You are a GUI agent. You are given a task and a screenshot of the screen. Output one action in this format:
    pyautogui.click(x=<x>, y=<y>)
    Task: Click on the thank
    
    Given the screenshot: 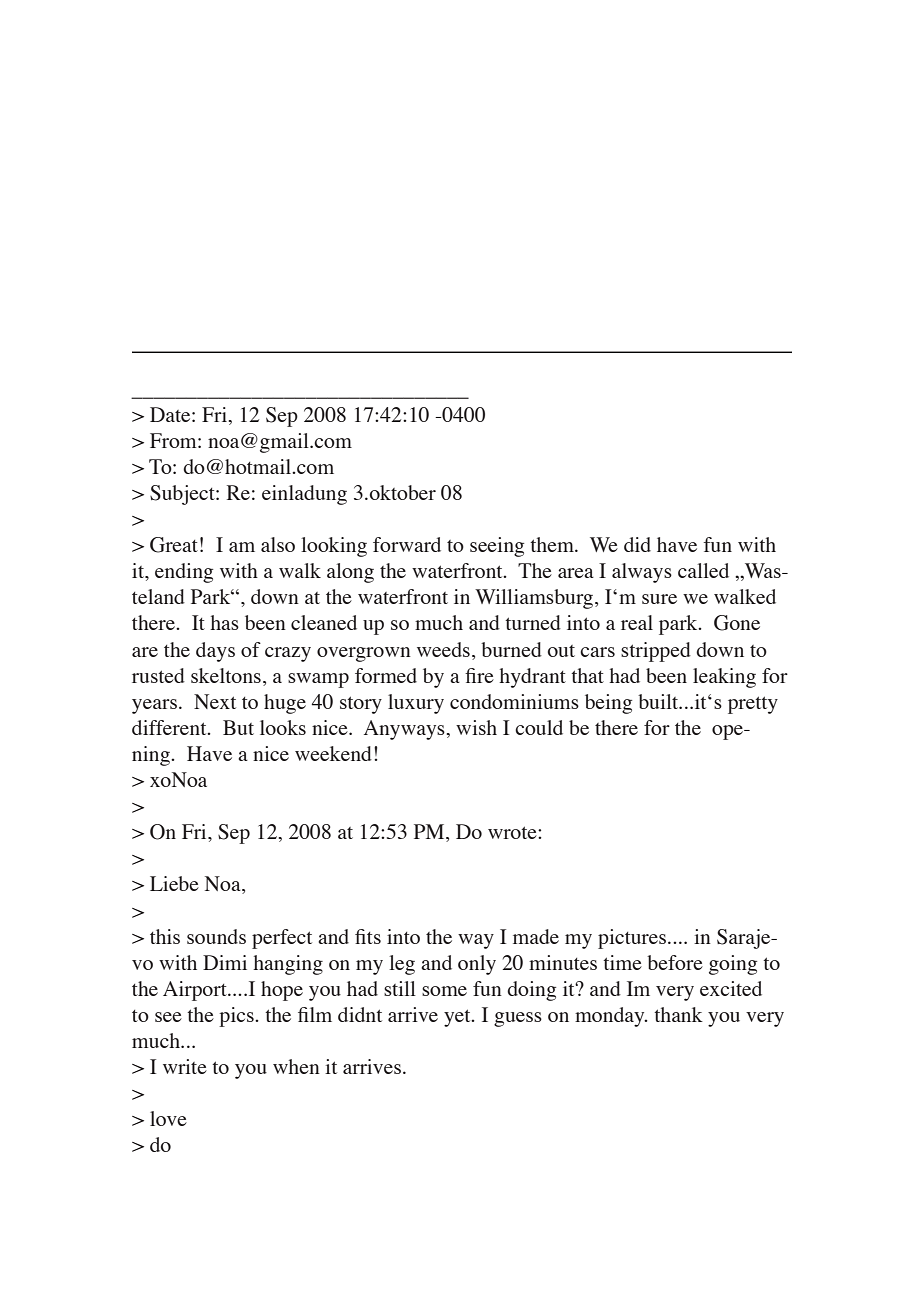 What is the action you would take?
    pyautogui.click(x=678, y=1014)
